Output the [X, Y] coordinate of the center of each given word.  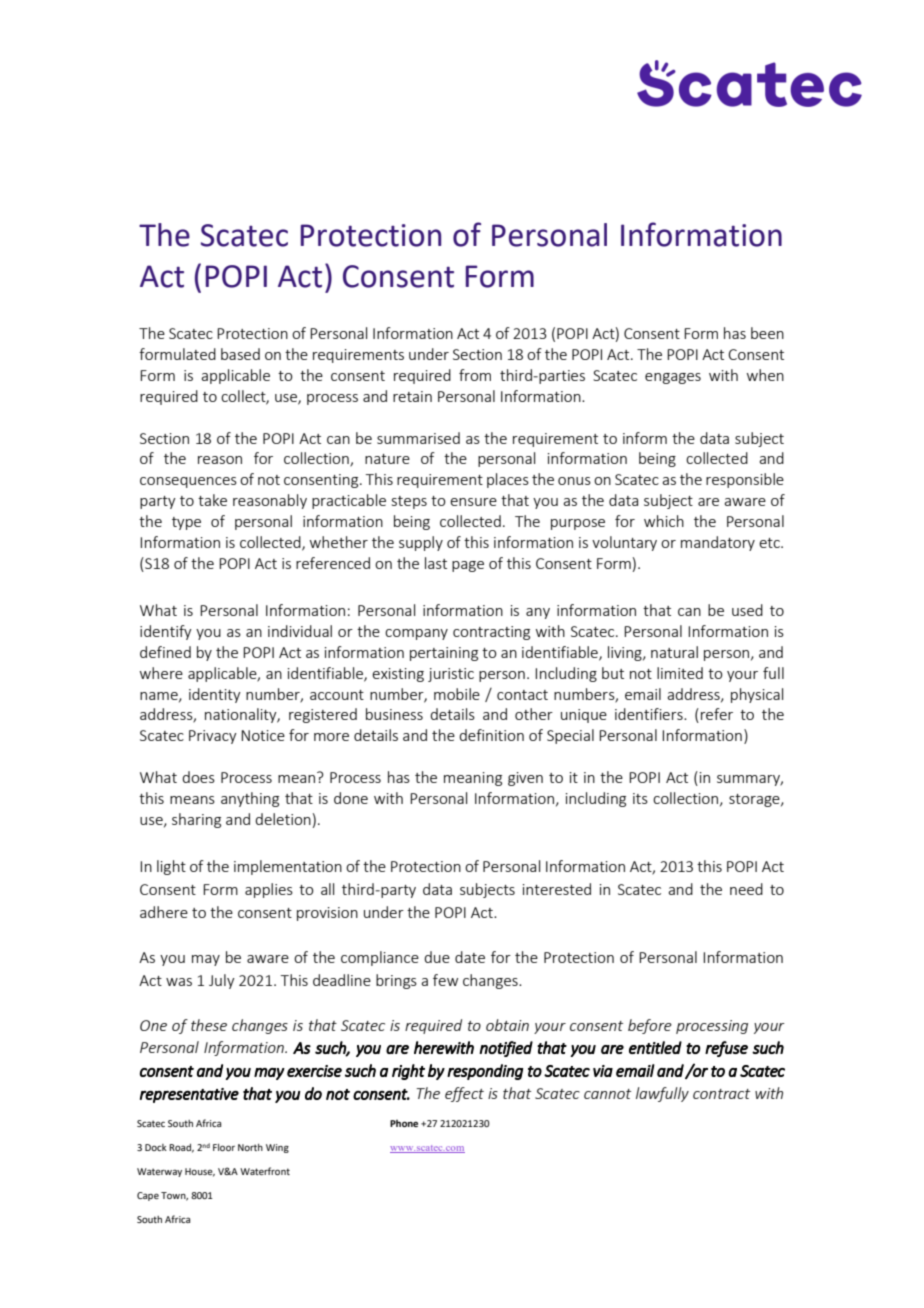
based [240, 354]
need [746, 889]
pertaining [444, 654]
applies [269, 890]
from [475, 375]
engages [673, 378]
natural [674, 652]
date [470, 957]
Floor [224, 1147]
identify [166, 632]
